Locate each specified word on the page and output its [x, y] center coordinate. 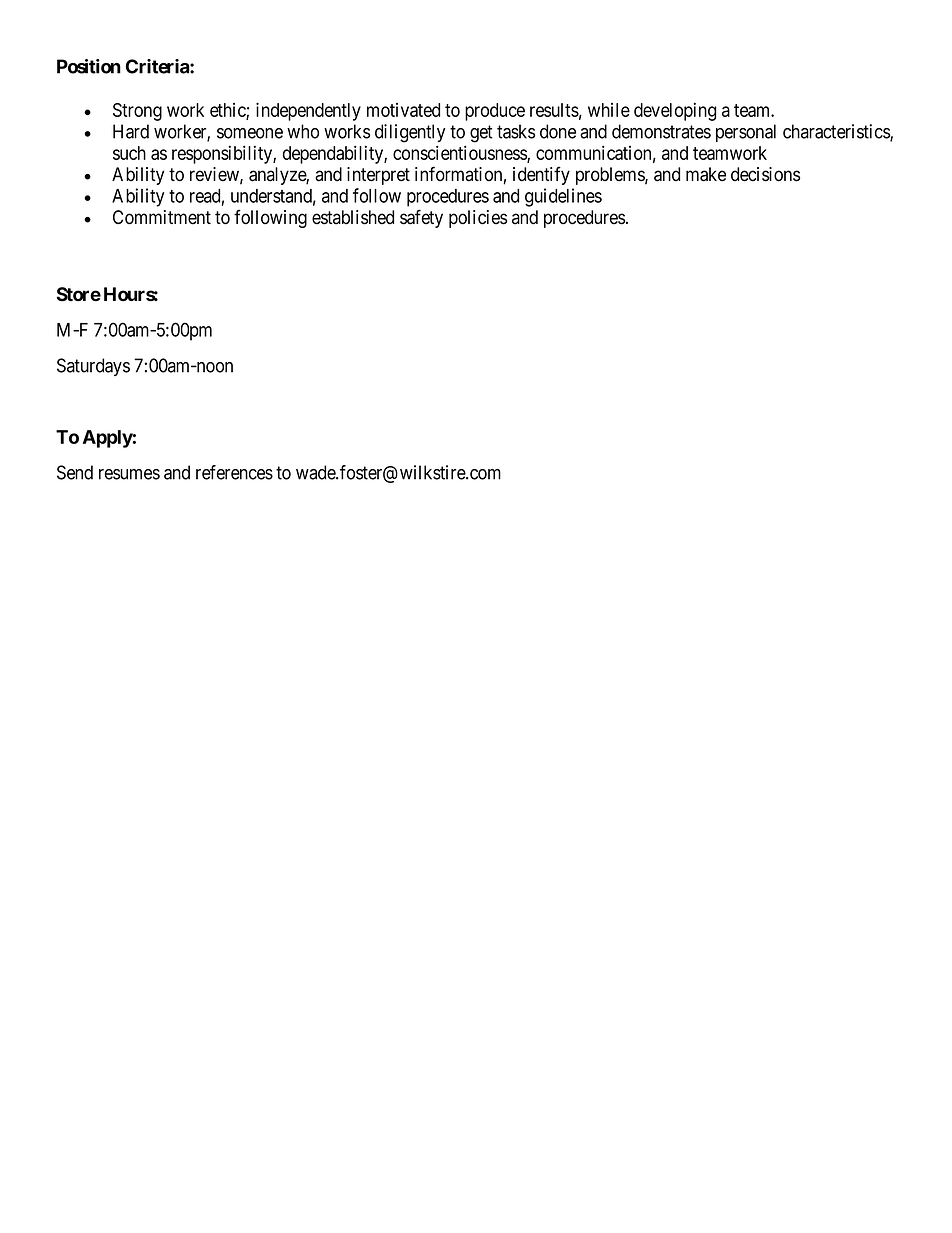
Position [89, 66]
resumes [129, 474]
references [234, 472]
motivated [403, 110]
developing [675, 111]
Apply [108, 439]
